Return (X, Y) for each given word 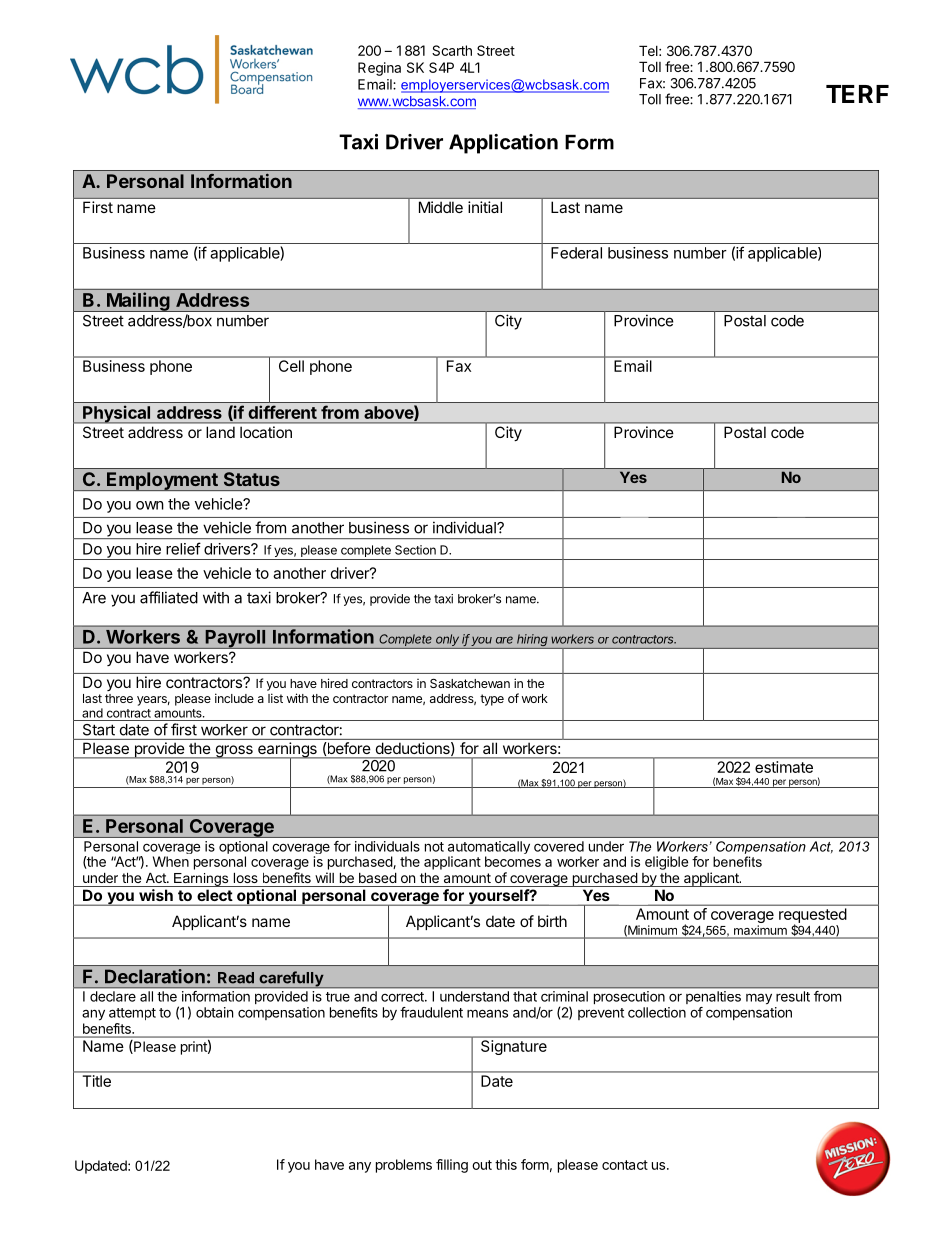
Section (415, 550)
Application (503, 144)
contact (625, 1165)
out (482, 1165)
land (221, 432)
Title (97, 1081)
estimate (784, 767)
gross (234, 752)
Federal (576, 253)
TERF (857, 94)
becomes (513, 861)
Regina (379, 69)
